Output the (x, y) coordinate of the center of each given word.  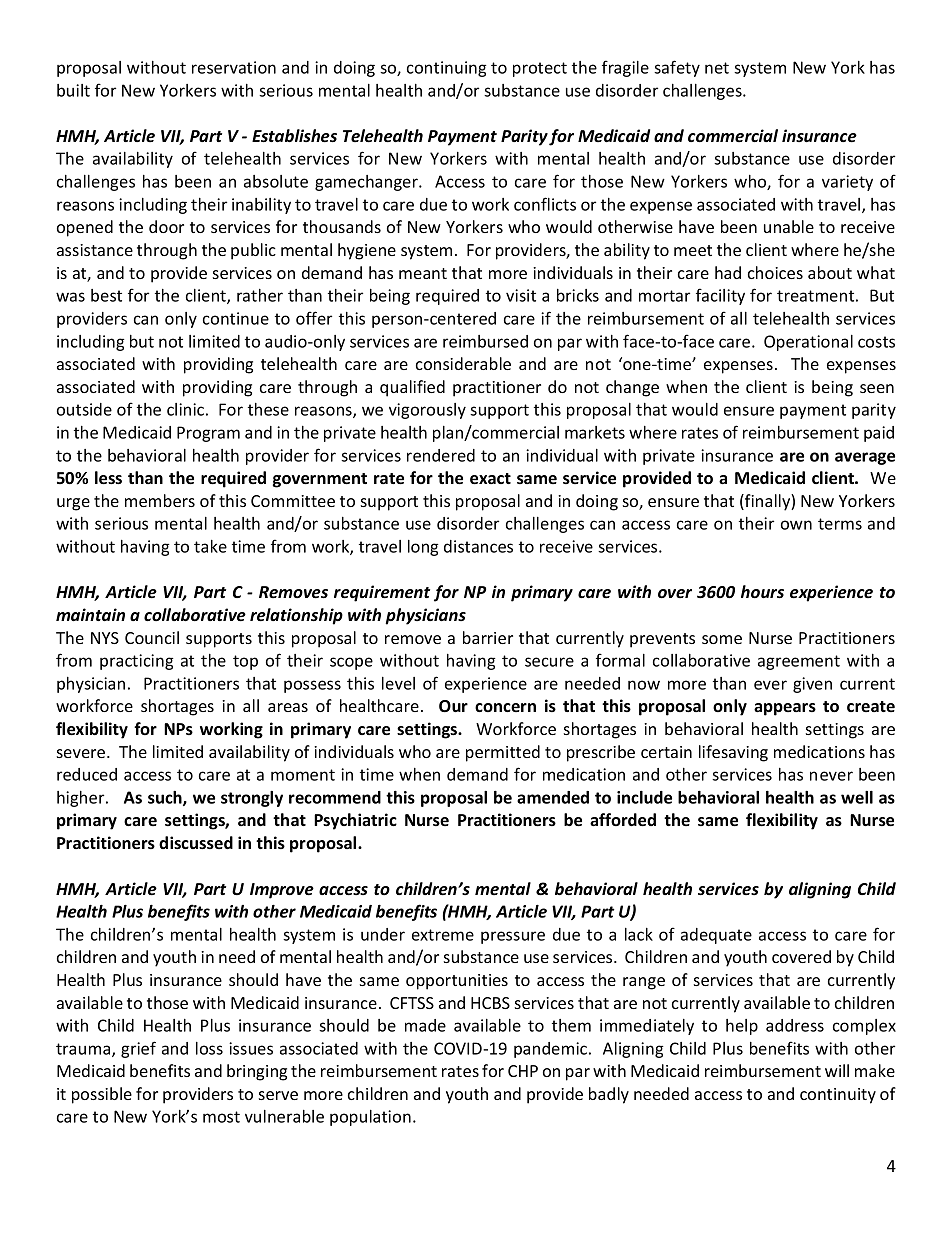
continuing (447, 69)
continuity (838, 1096)
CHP (523, 1071)
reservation (234, 67)
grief (138, 1049)
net (717, 68)
